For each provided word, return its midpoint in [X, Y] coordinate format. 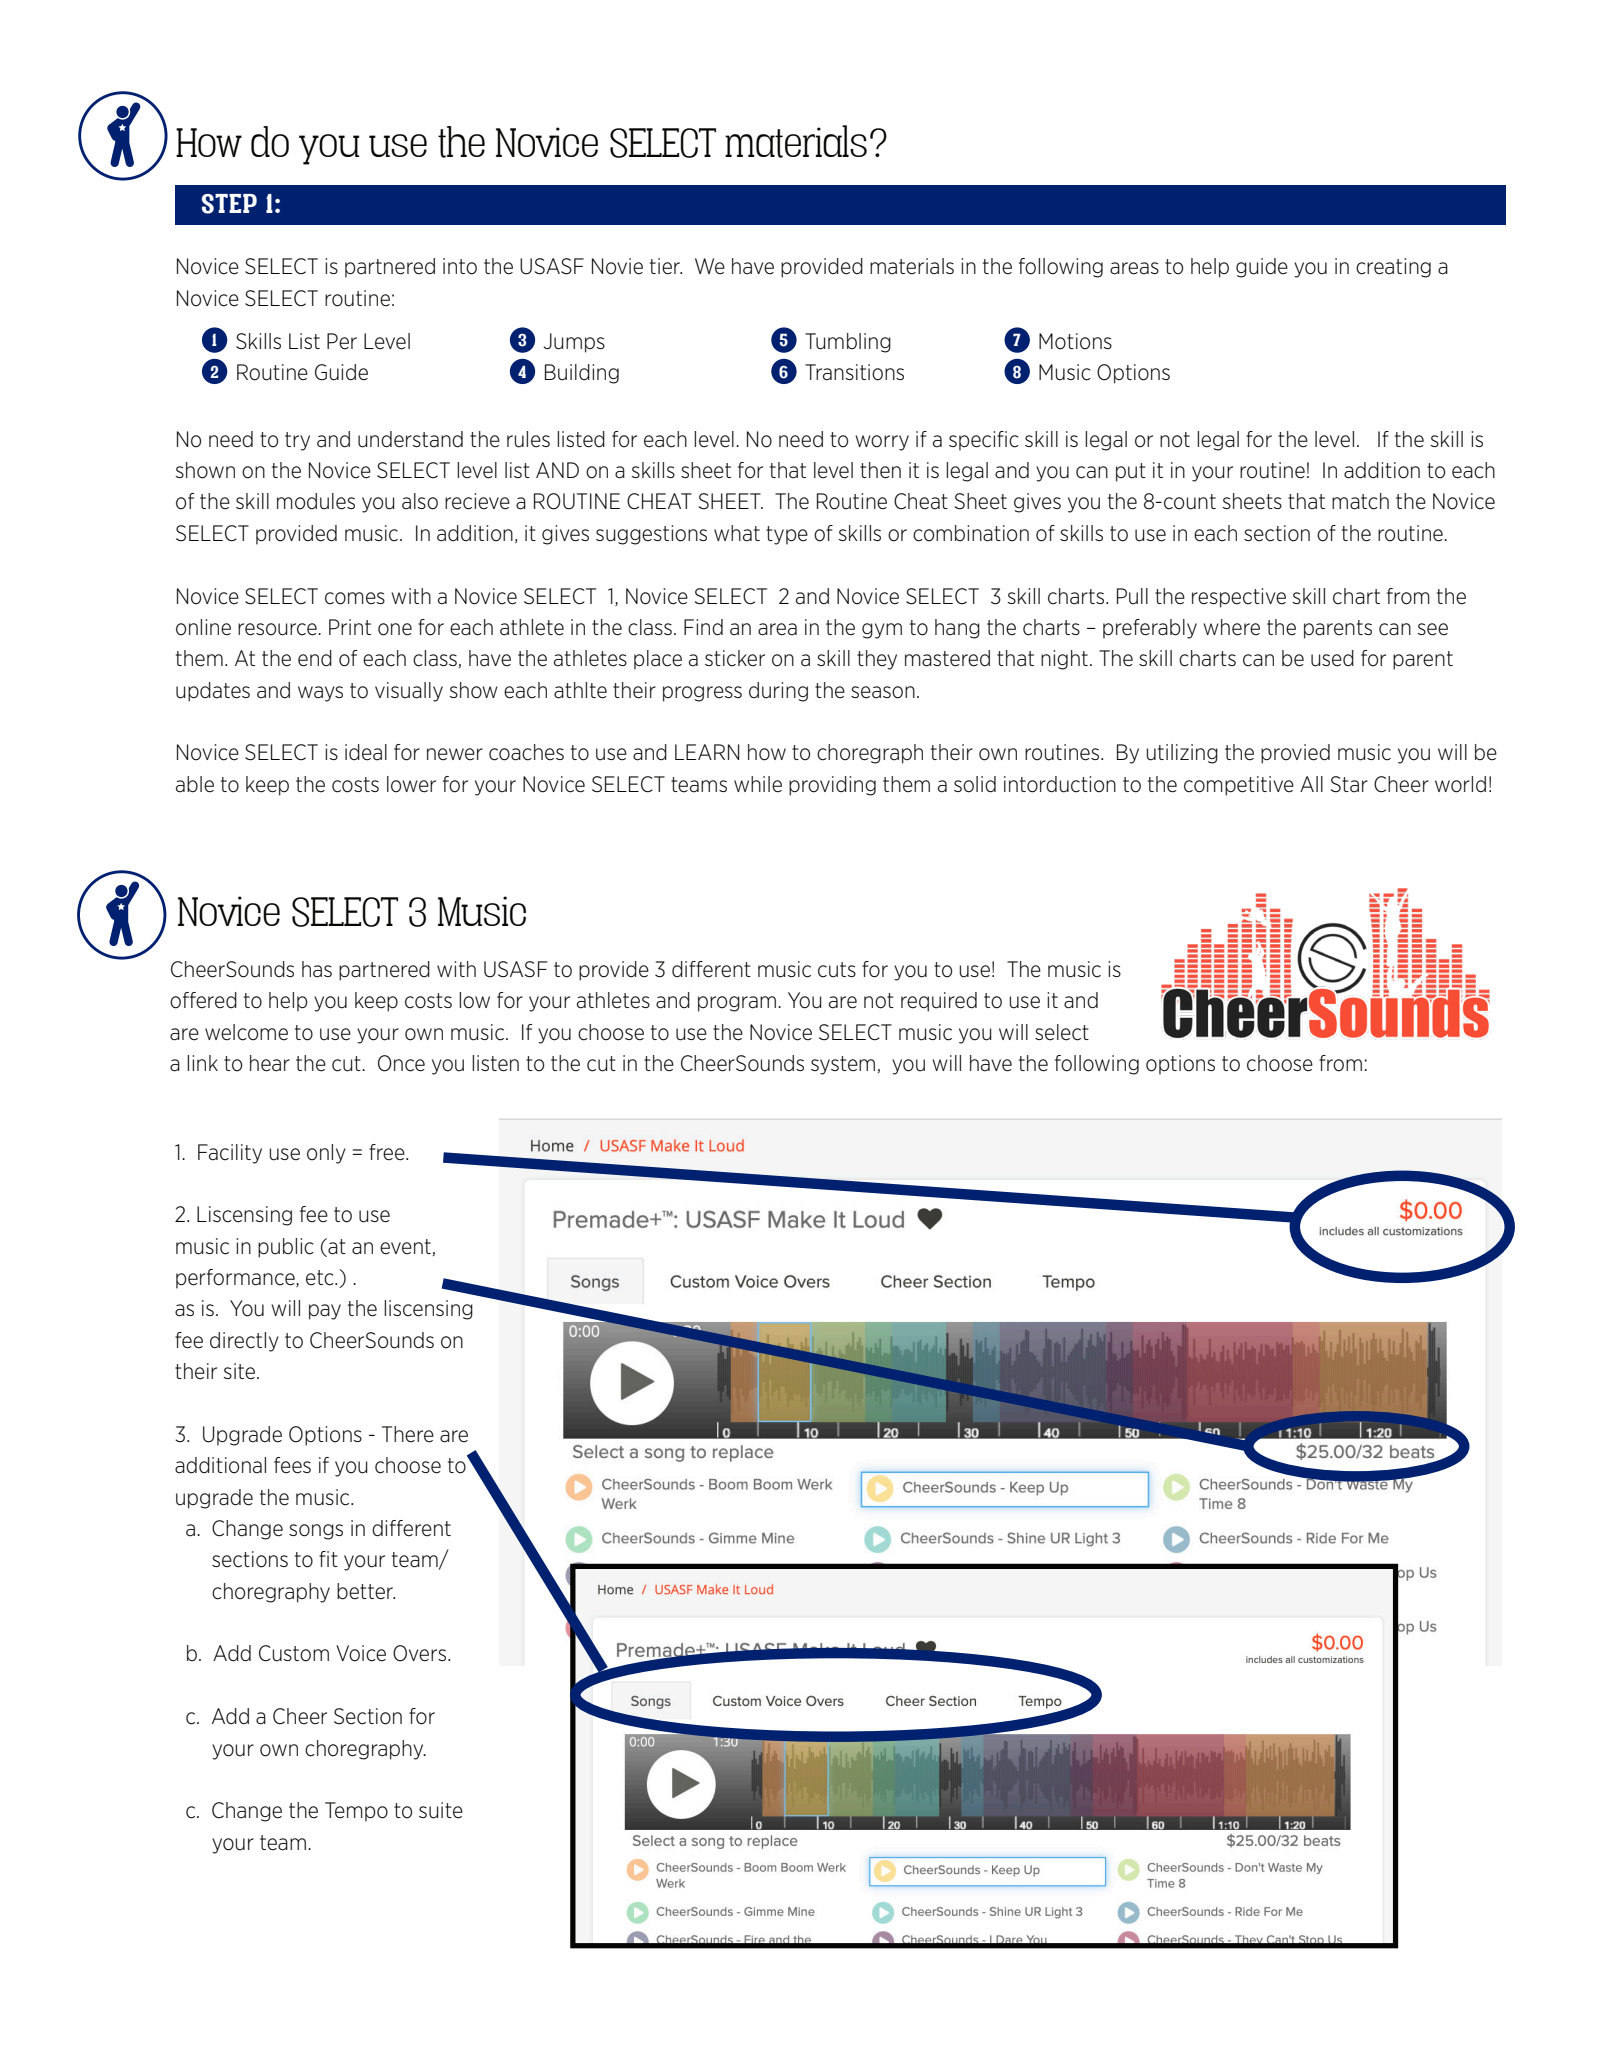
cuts [837, 970]
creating [1393, 268]
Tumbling [848, 343]
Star [1349, 784]
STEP [229, 204]
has [317, 969]
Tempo [356, 1812]
